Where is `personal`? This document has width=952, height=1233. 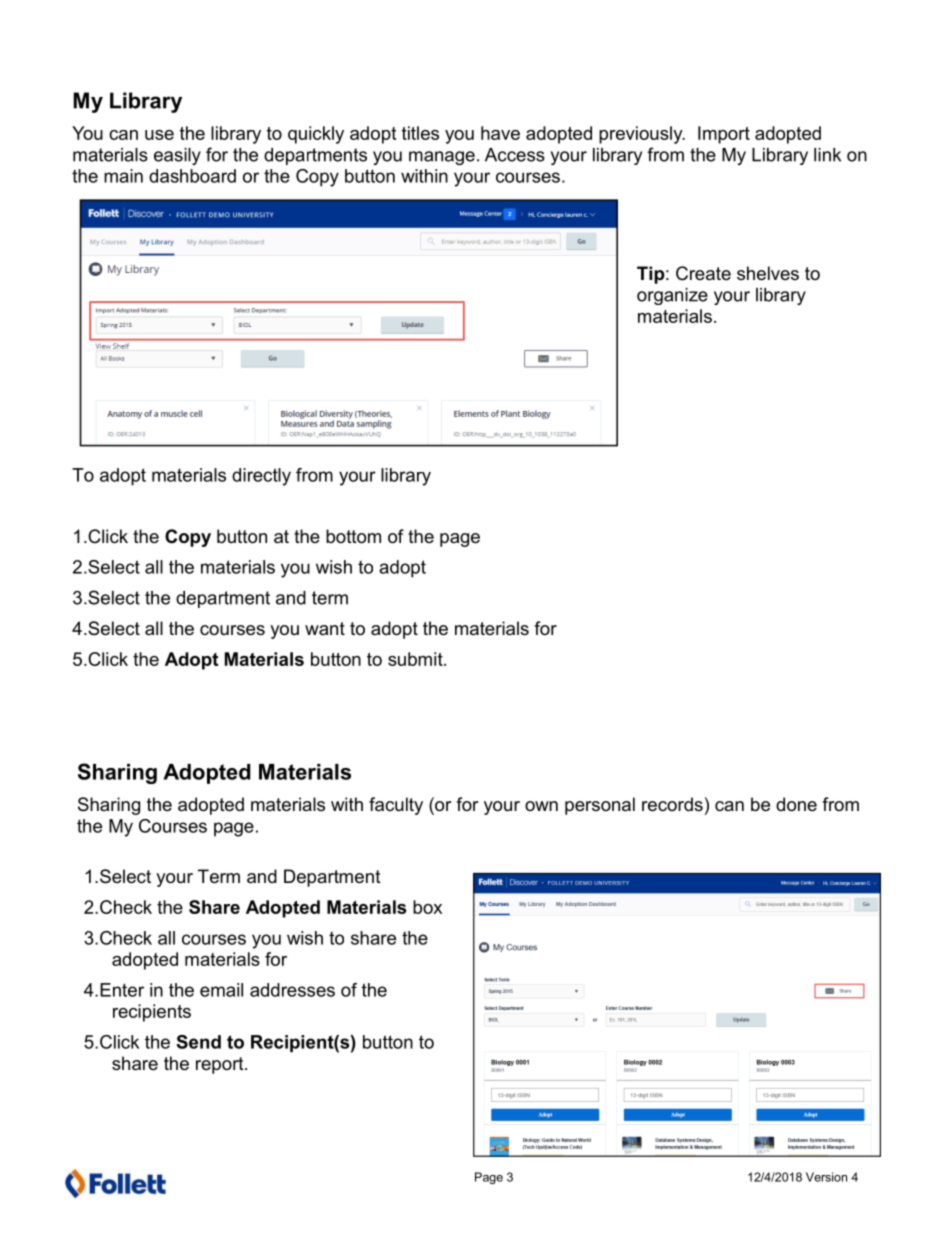 personal is located at coordinates (600, 806).
